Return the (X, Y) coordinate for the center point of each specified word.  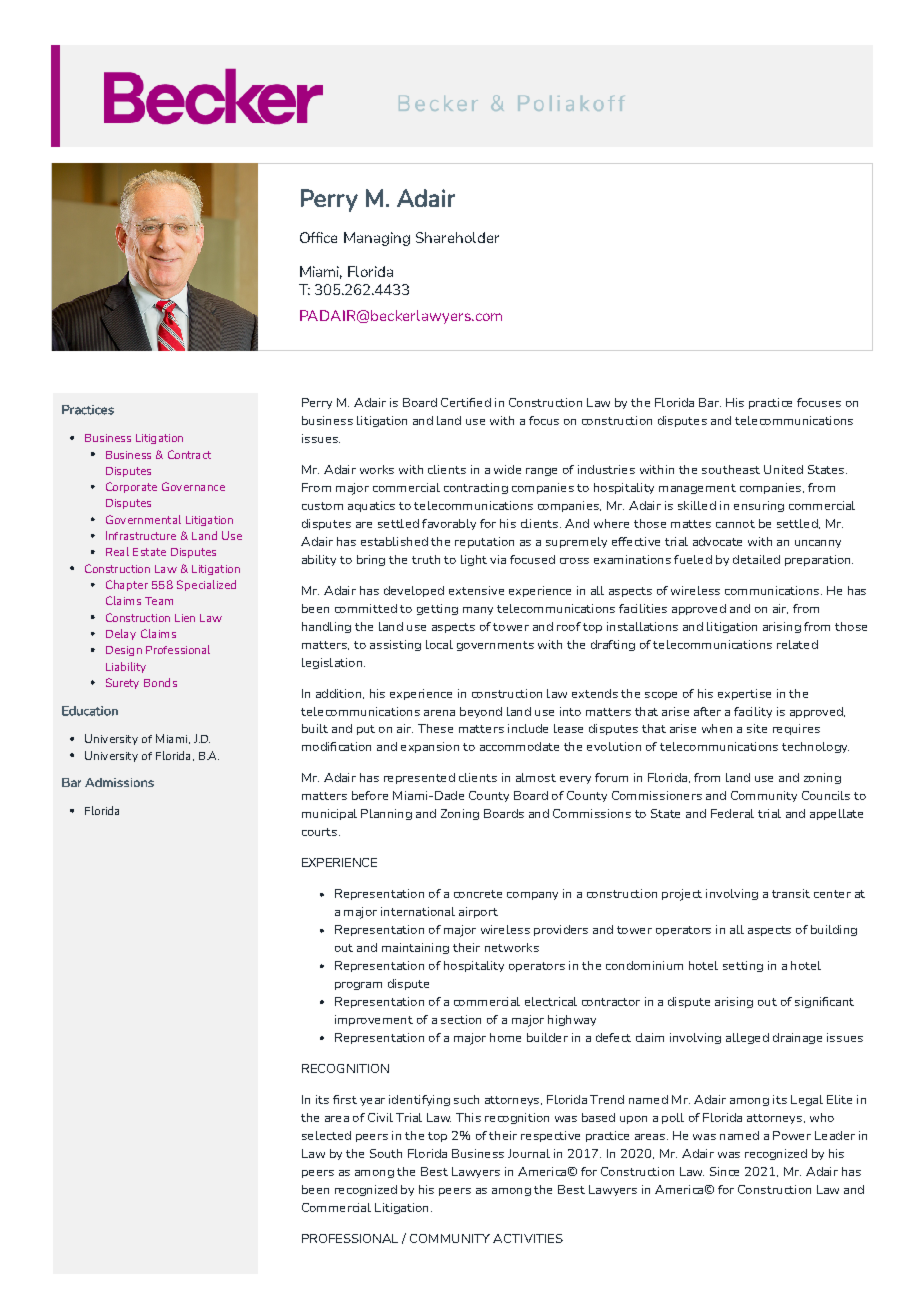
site (757, 728)
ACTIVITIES (528, 1238)
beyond (481, 712)
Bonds (160, 682)
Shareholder (457, 237)
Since (724, 1171)
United (783, 469)
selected (326, 1135)
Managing (377, 239)
